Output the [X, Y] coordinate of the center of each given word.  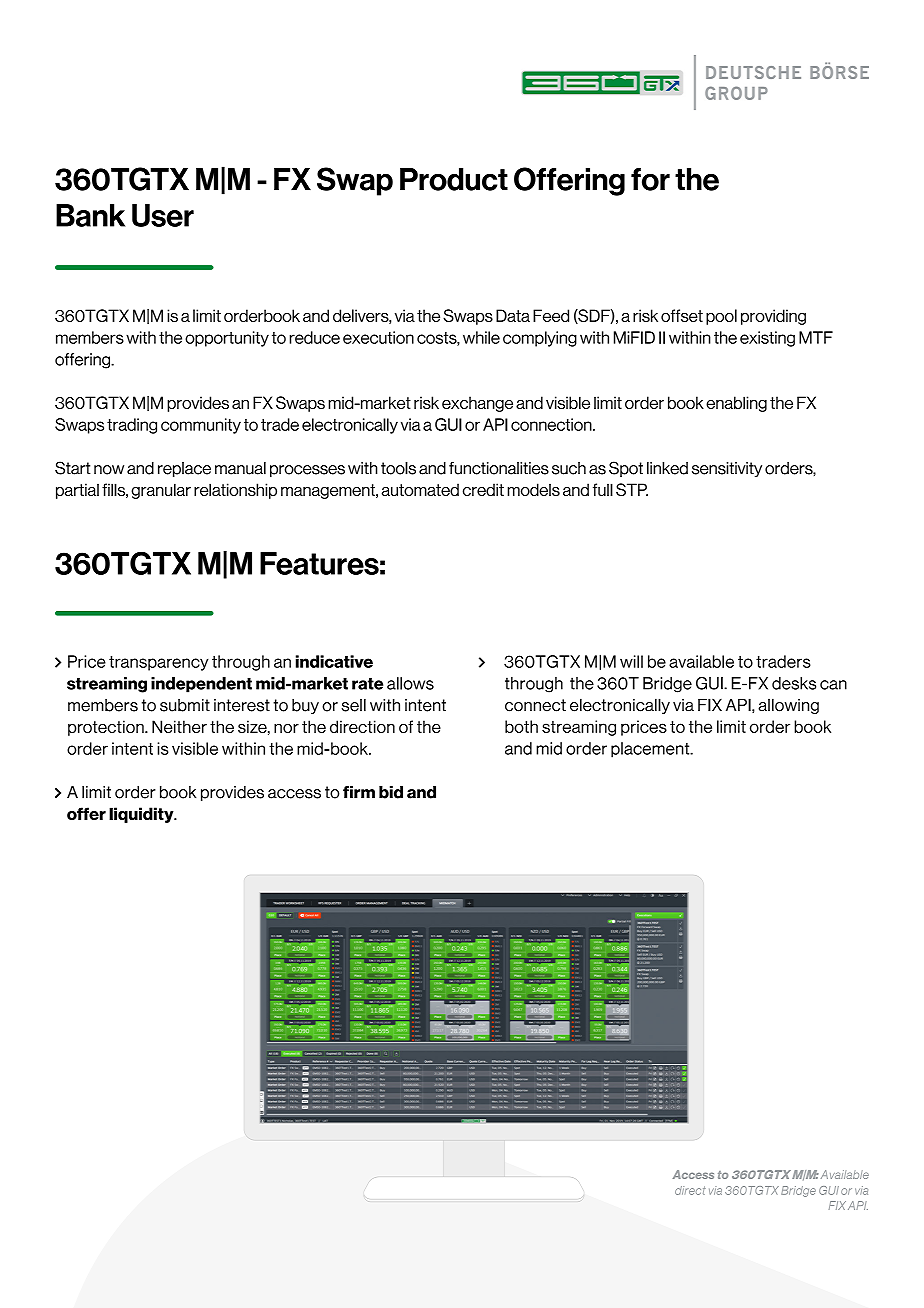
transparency [159, 663]
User [163, 215]
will [631, 661]
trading [132, 426]
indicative [334, 661]
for [650, 179]
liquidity [142, 815]
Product [454, 179]
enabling [736, 404]
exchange [477, 404]
